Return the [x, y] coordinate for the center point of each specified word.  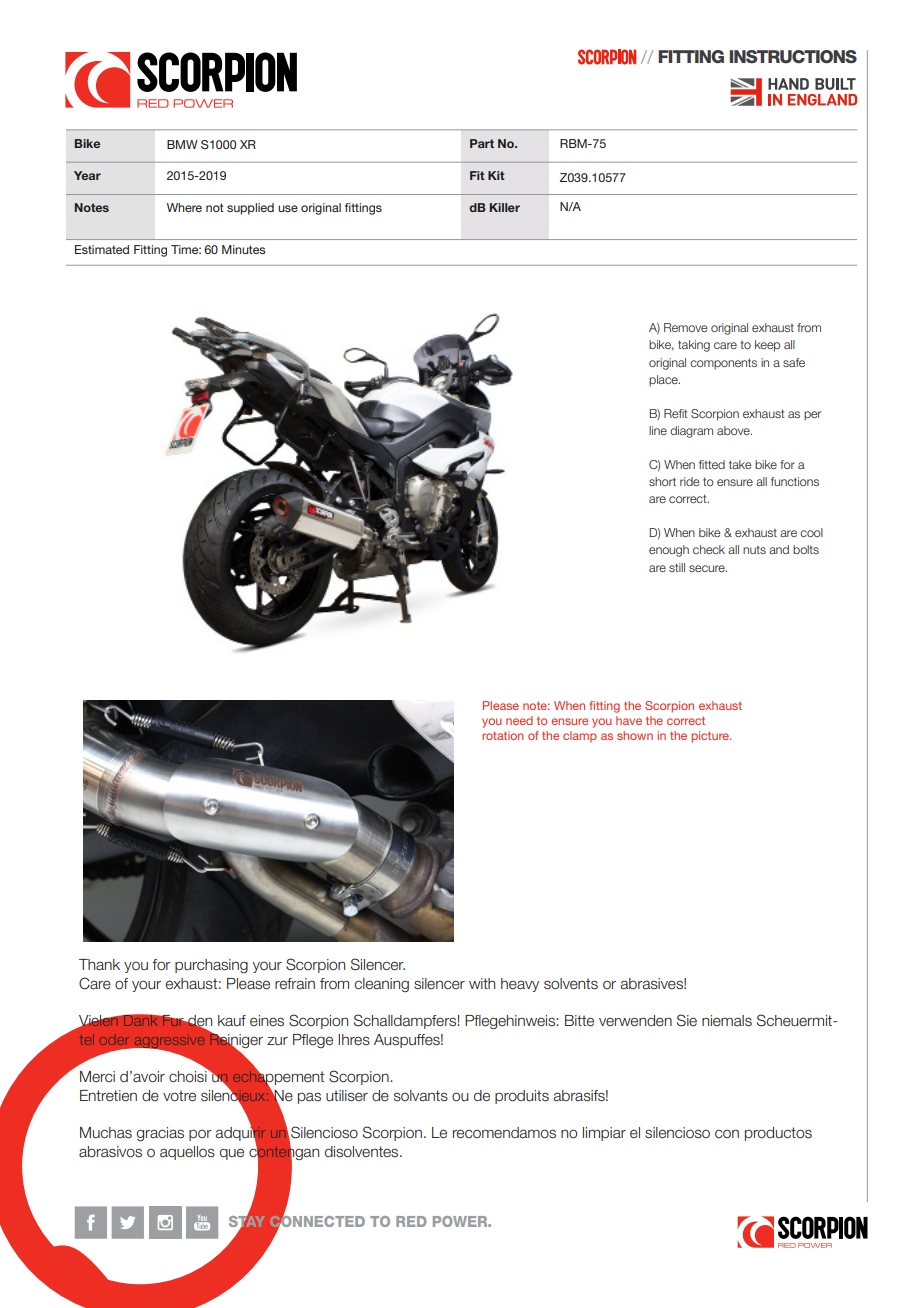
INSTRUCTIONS [793, 57]
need [519, 720]
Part [482, 143]
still [677, 567]
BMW [182, 144]
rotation [503, 735]
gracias [160, 1134]
